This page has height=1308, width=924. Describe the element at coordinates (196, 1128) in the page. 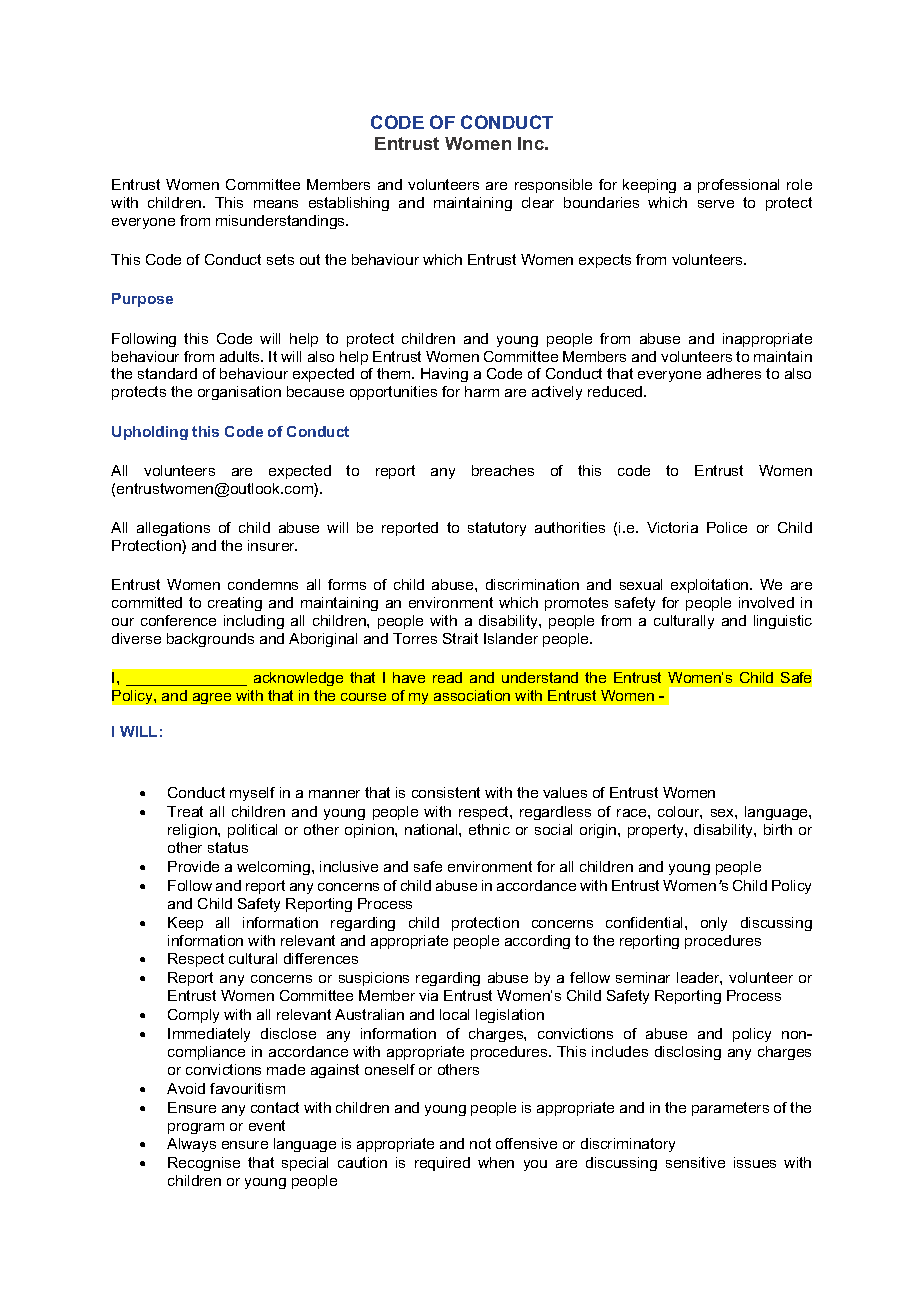

I see `program` at that location.
